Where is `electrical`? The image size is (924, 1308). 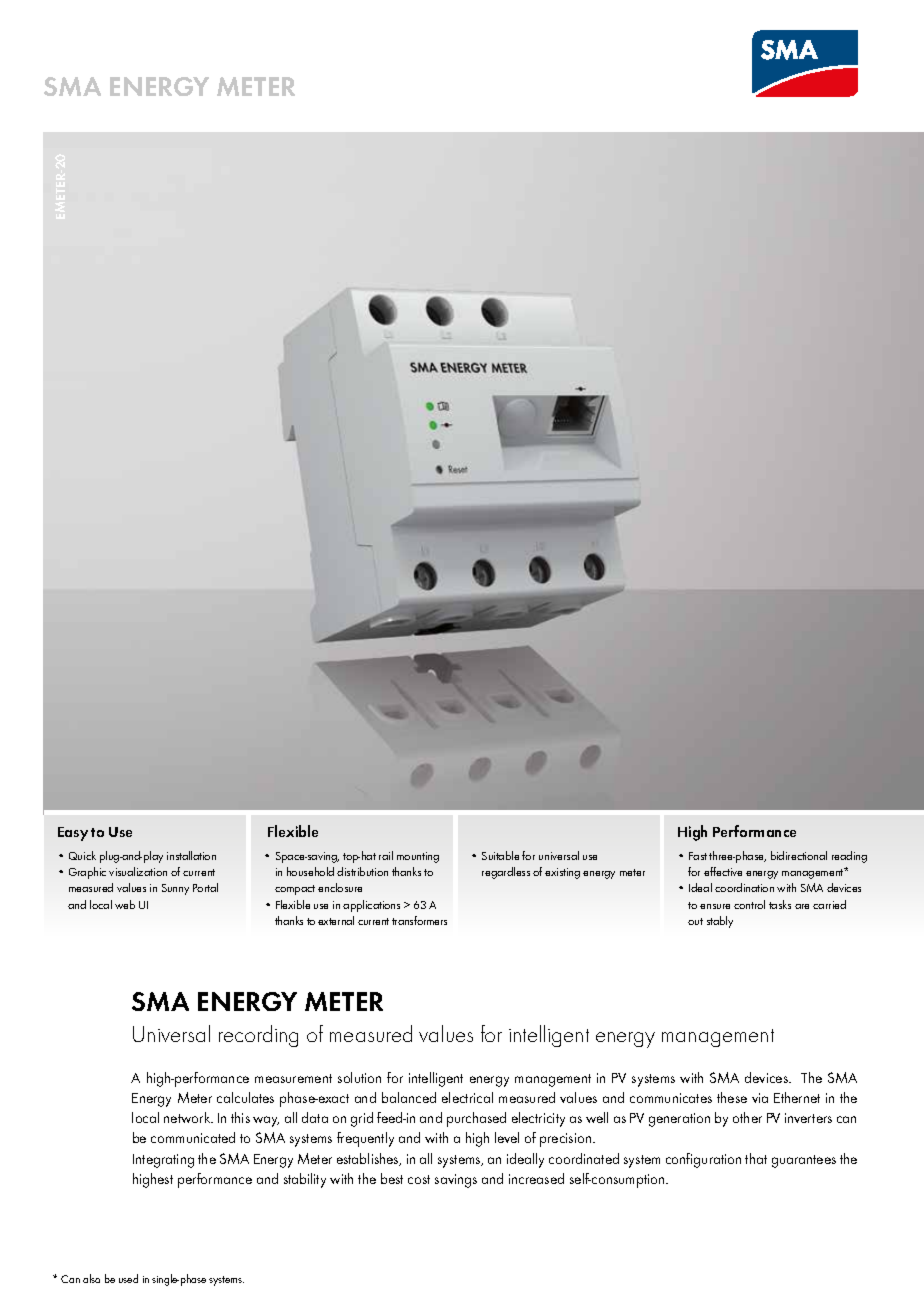 electrical is located at coordinates (467, 1097).
